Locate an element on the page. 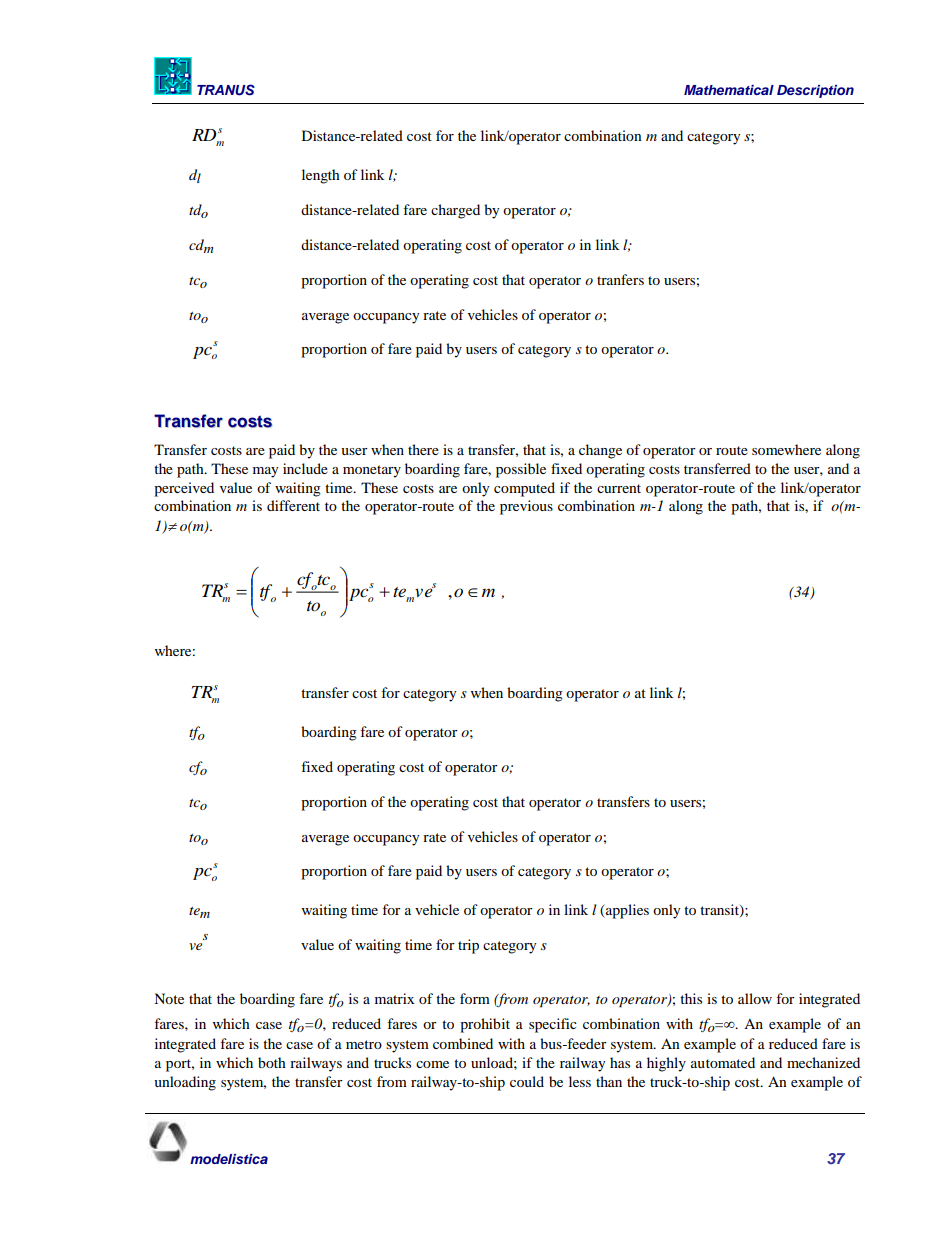 This image has height=1233, width=952. length is located at coordinates (321, 176).
